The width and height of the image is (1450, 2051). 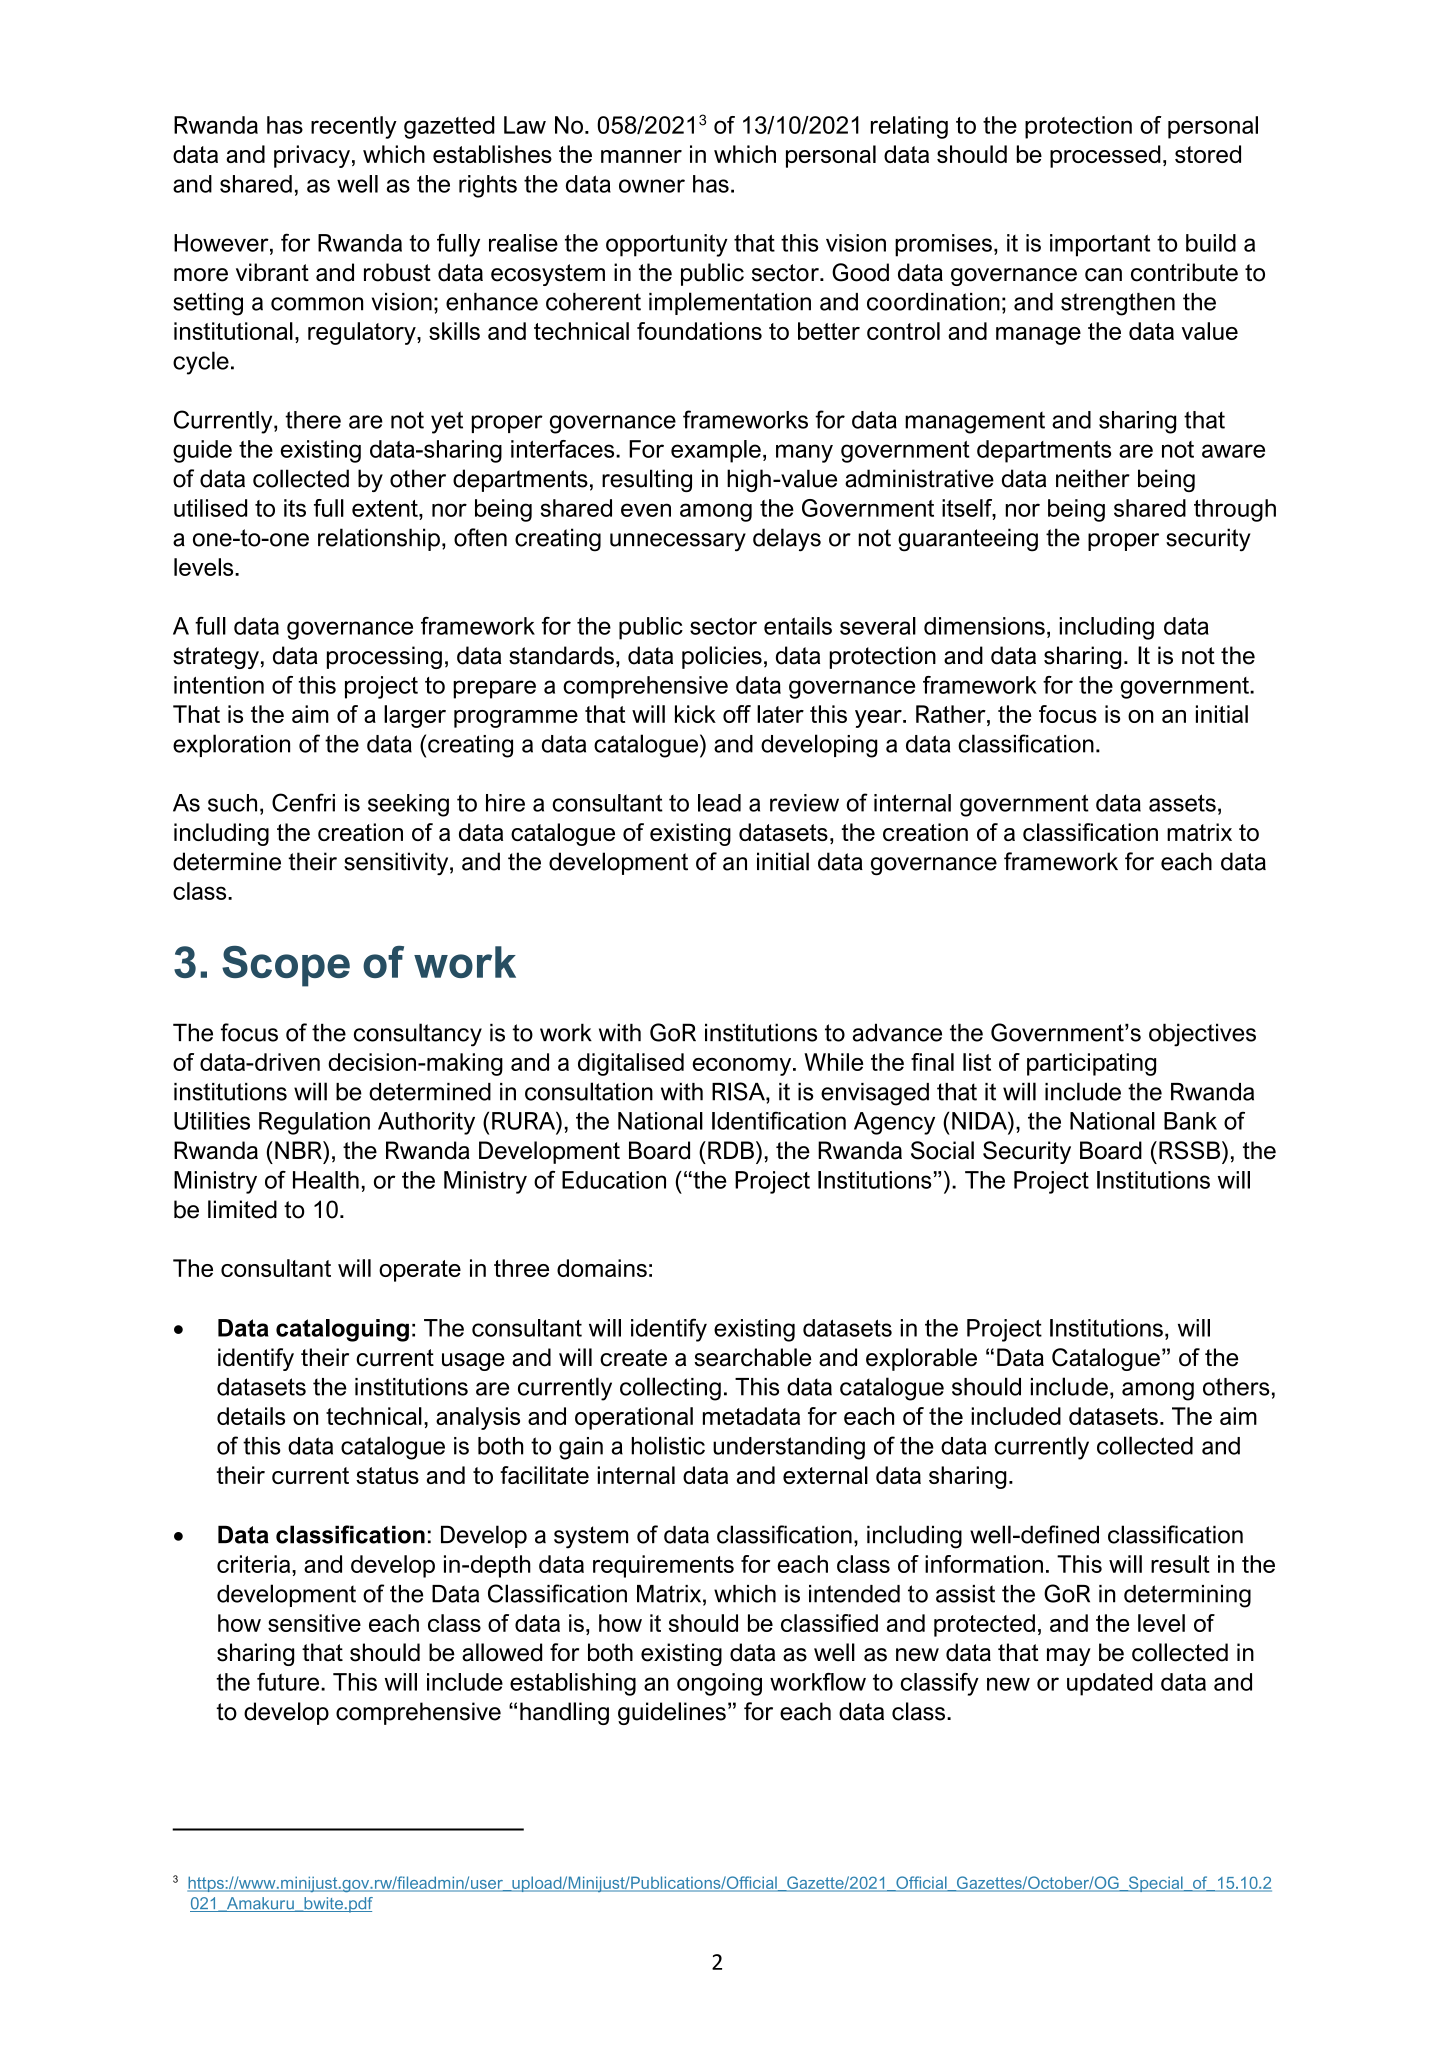 What do you see at coordinates (1105, 156) in the image?
I see `processed` at bounding box center [1105, 156].
